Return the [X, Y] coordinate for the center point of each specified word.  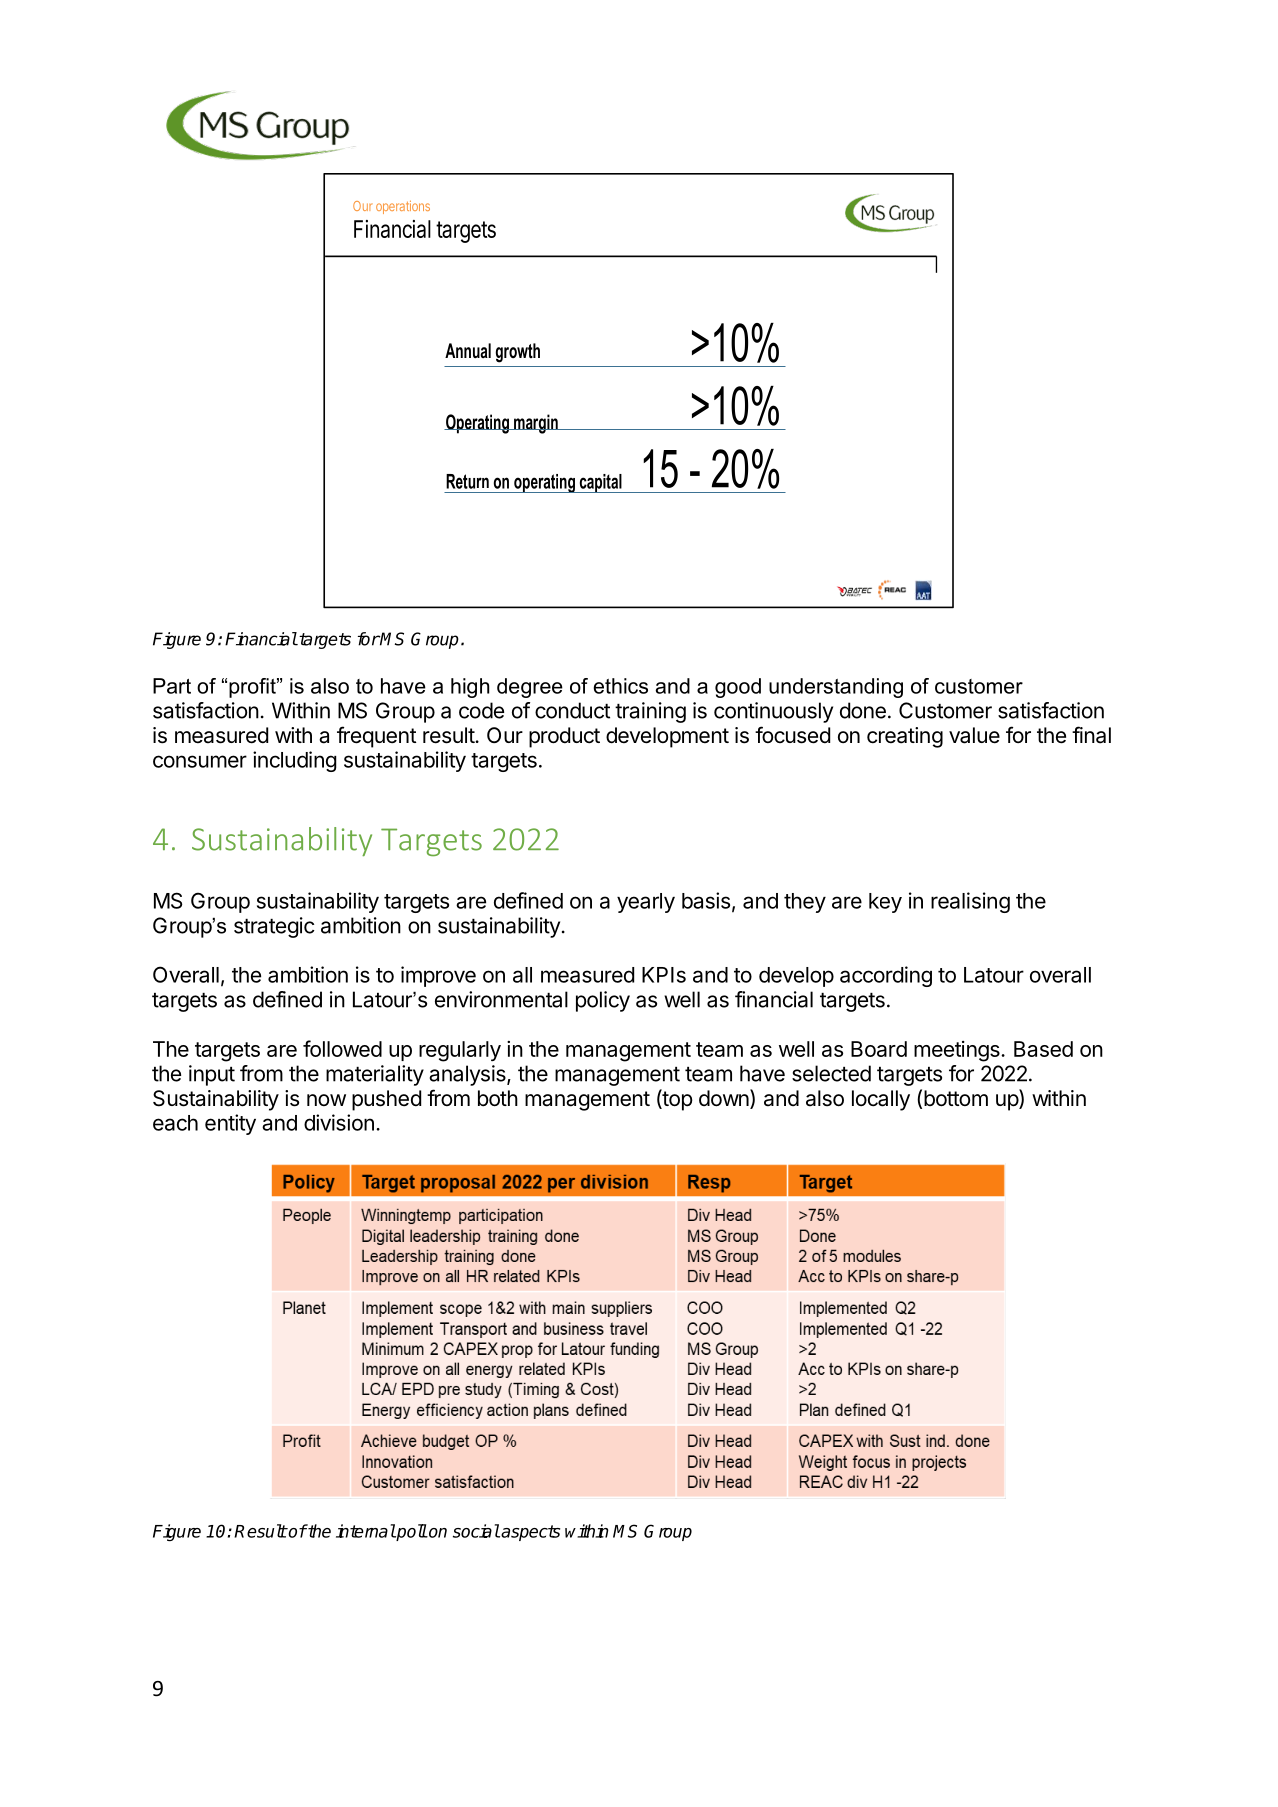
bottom [956, 1098]
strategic [274, 927]
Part [172, 686]
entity [230, 1124]
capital [600, 483]
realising [970, 902]
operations [403, 207]
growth [518, 353]
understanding [836, 688]
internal [366, 1531]
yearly [646, 903]
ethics [621, 686]
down [724, 1098]
